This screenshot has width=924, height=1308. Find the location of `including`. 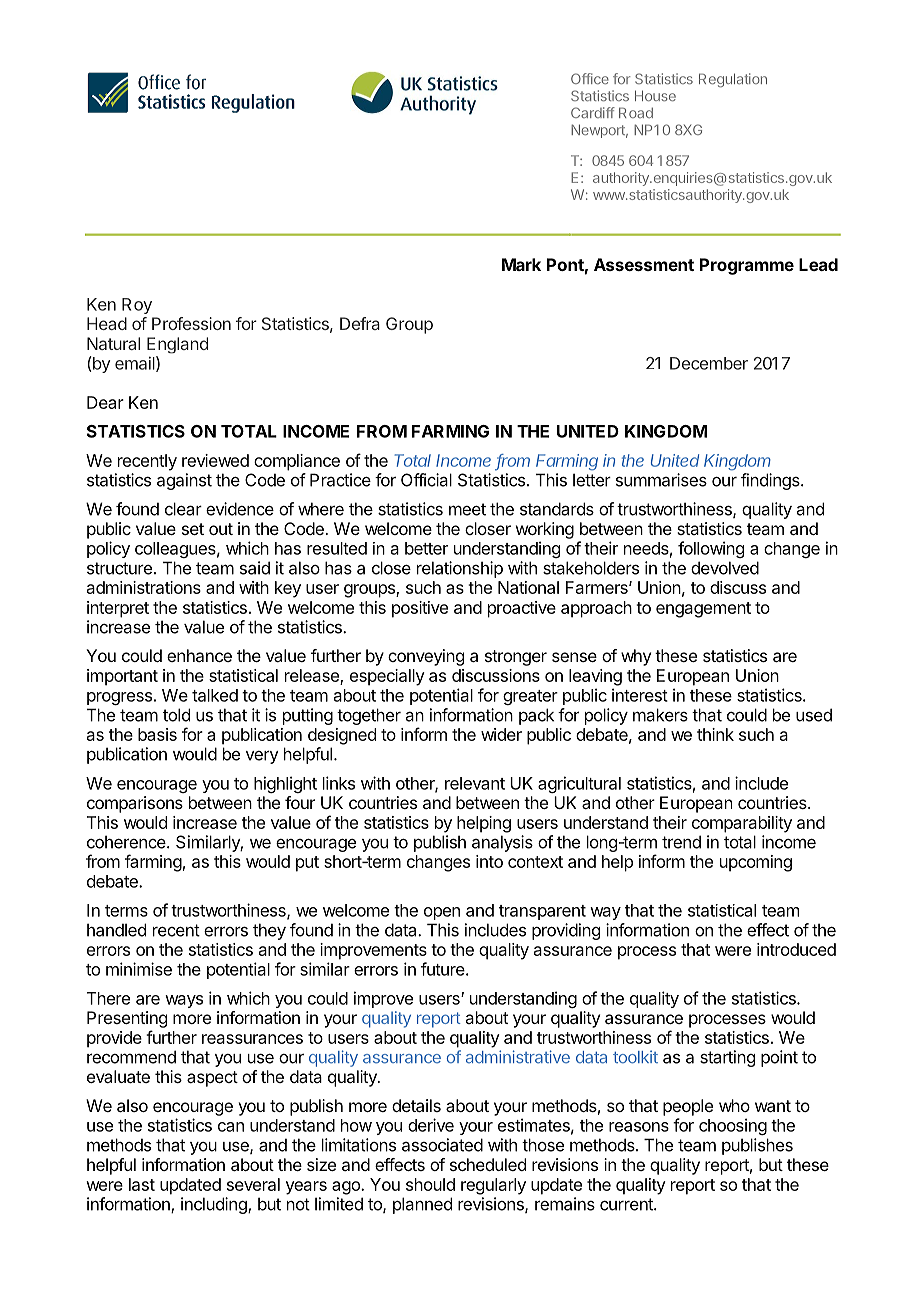

including is located at coordinates (215, 1205).
